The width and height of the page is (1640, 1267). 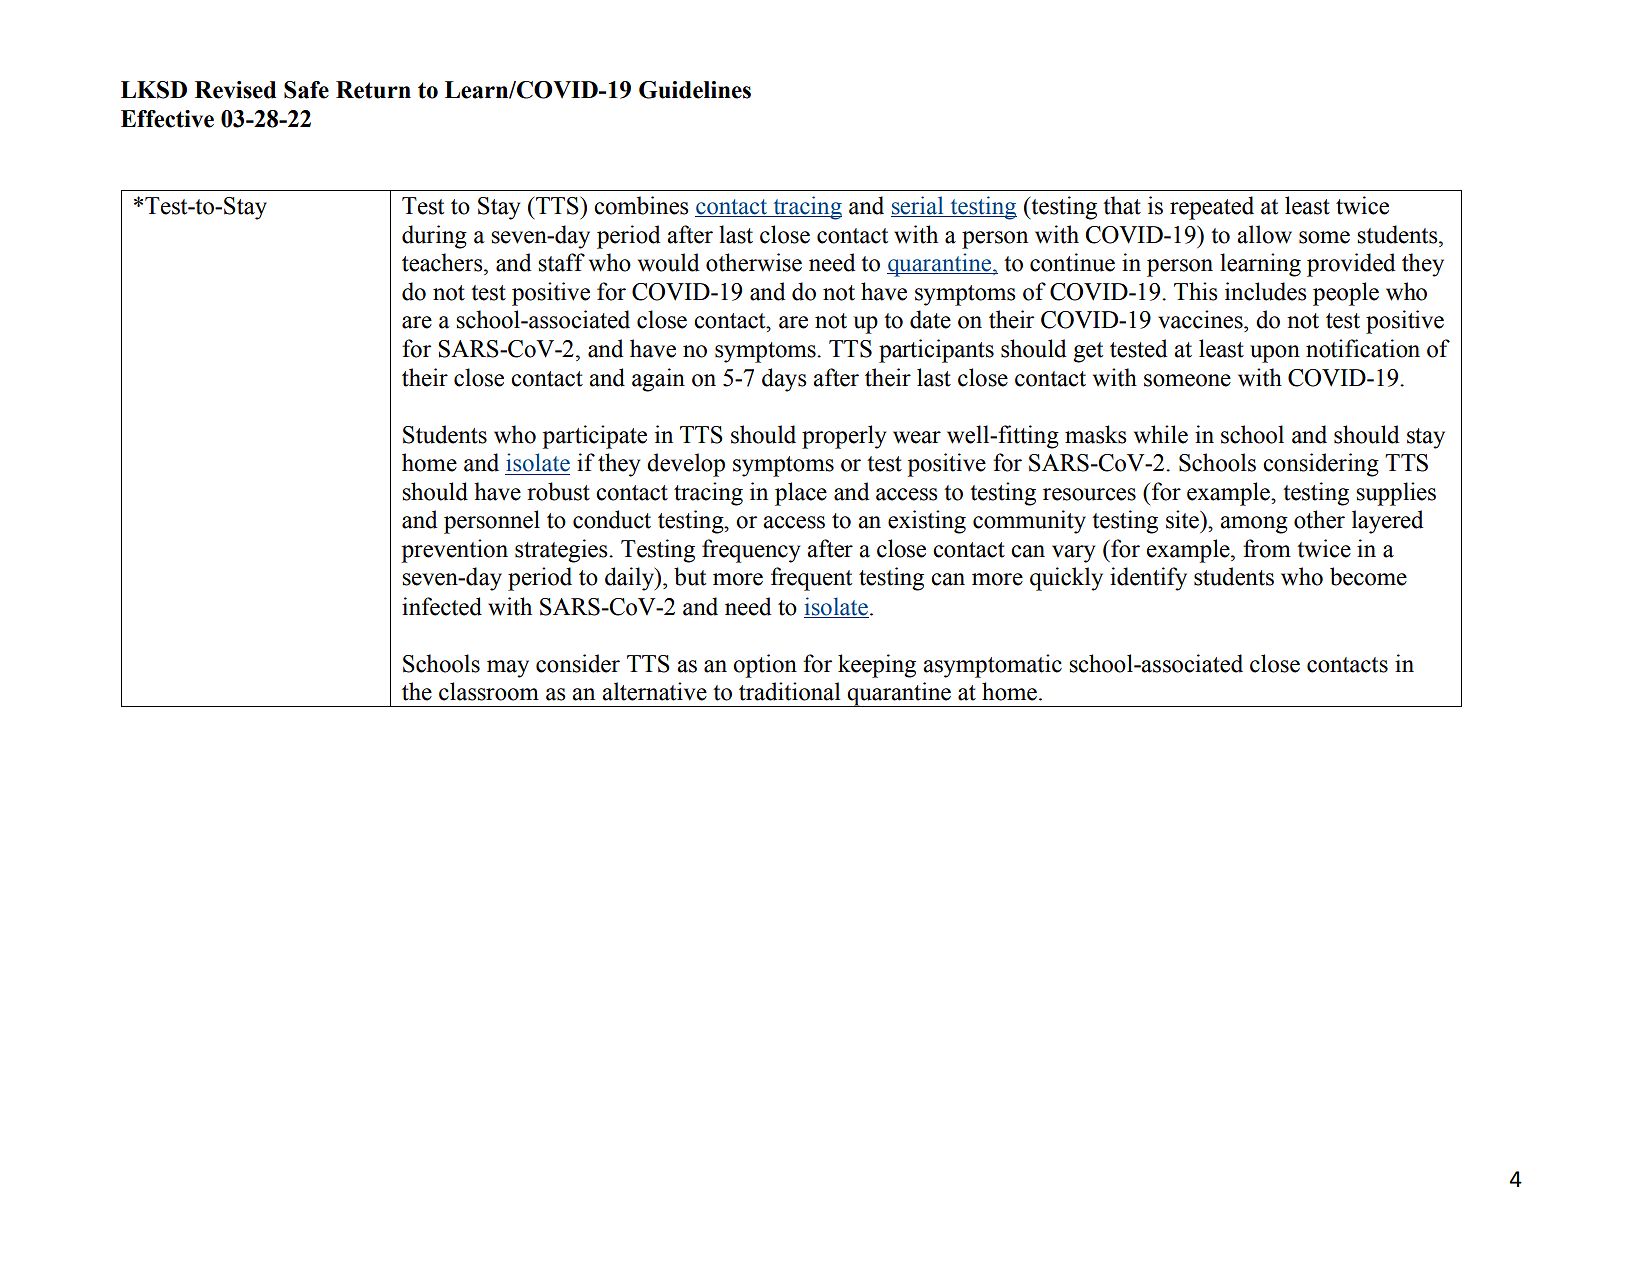 What do you see at coordinates (306, 90) in the page?
I see `Safe` at bounding box center [306, 90].
